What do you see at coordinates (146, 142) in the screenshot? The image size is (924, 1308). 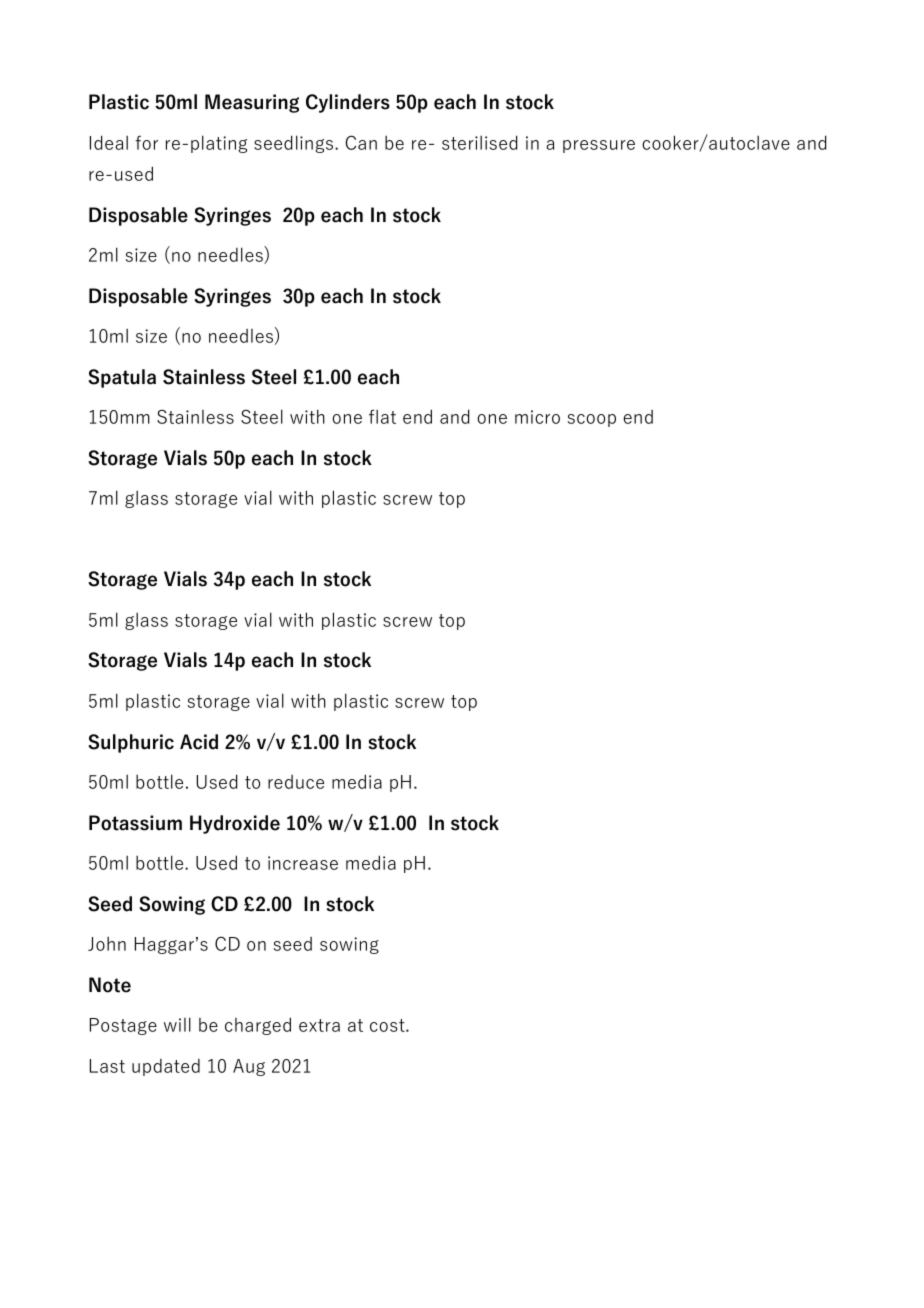 I see `for` at bounding box center [146, 142].
